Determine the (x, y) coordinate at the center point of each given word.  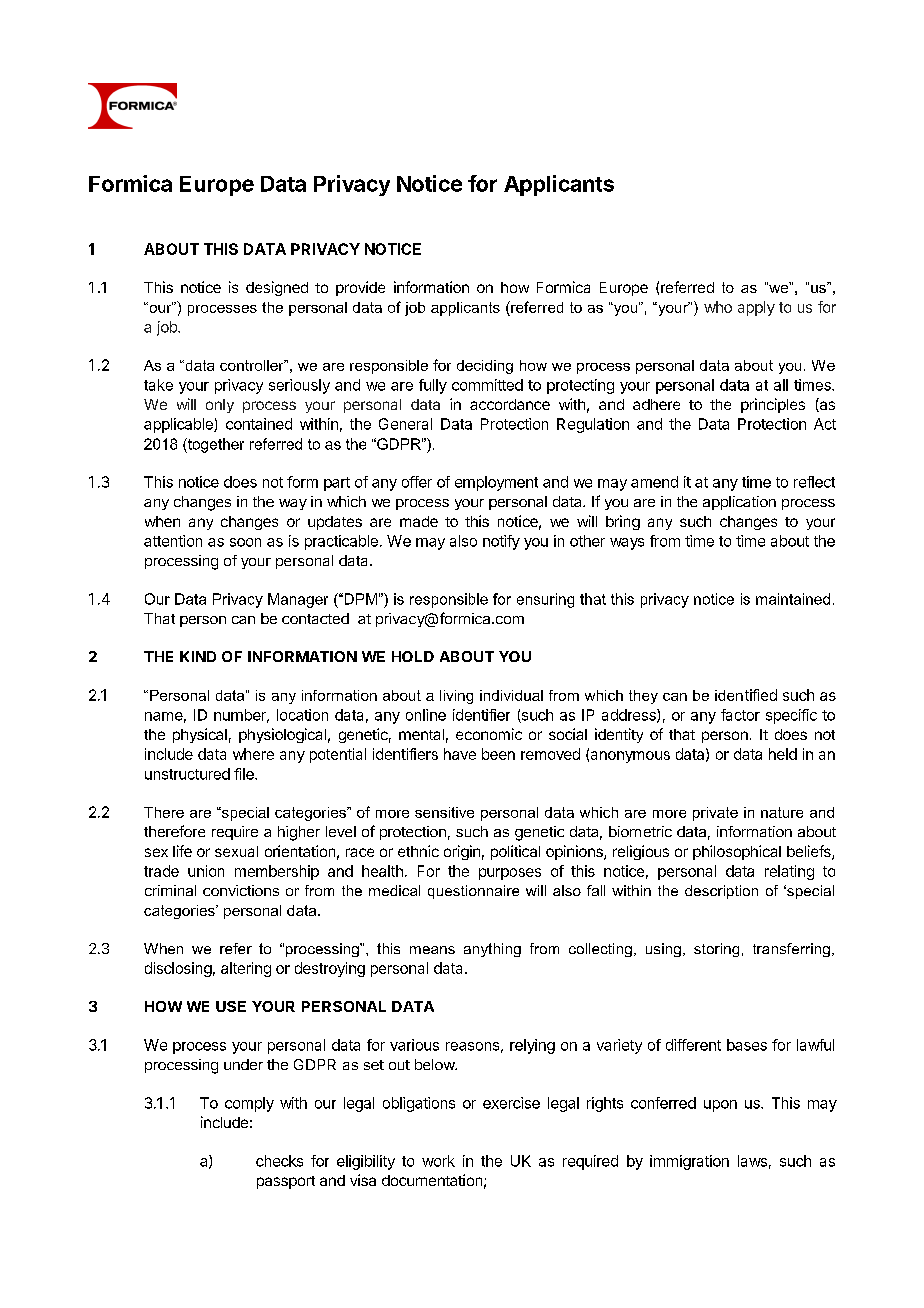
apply (756, 308)
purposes (510, 874)
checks (279, 1161)
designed (277, 288)
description (721, 892)
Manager (298, 600)
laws (752, 1161)
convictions (241, 890)
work (438, 1161)
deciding (485, 367)
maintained (793, 599)
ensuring (545, 600)
